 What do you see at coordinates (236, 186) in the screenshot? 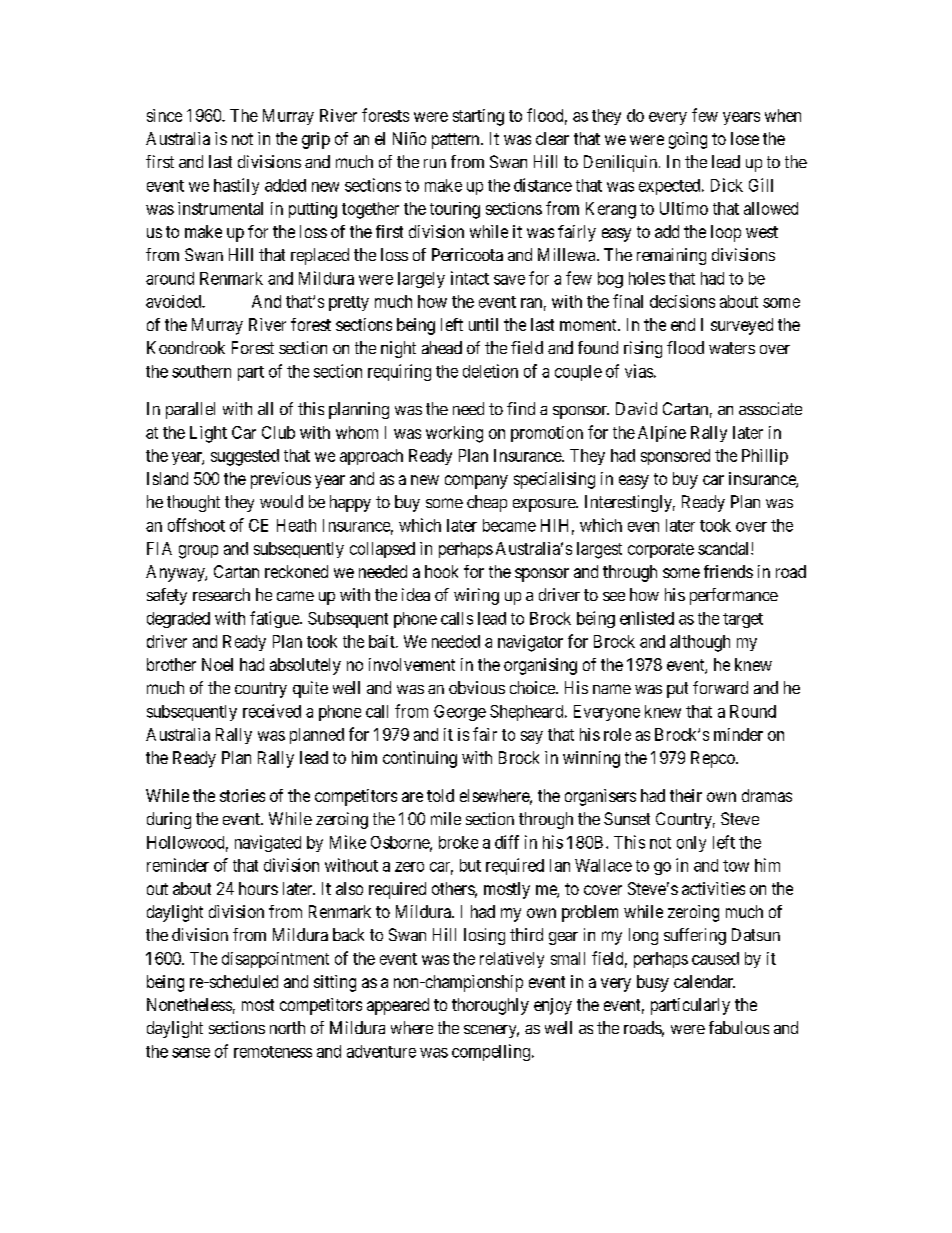
I see `hastily` at bounding box center [236, 186].
